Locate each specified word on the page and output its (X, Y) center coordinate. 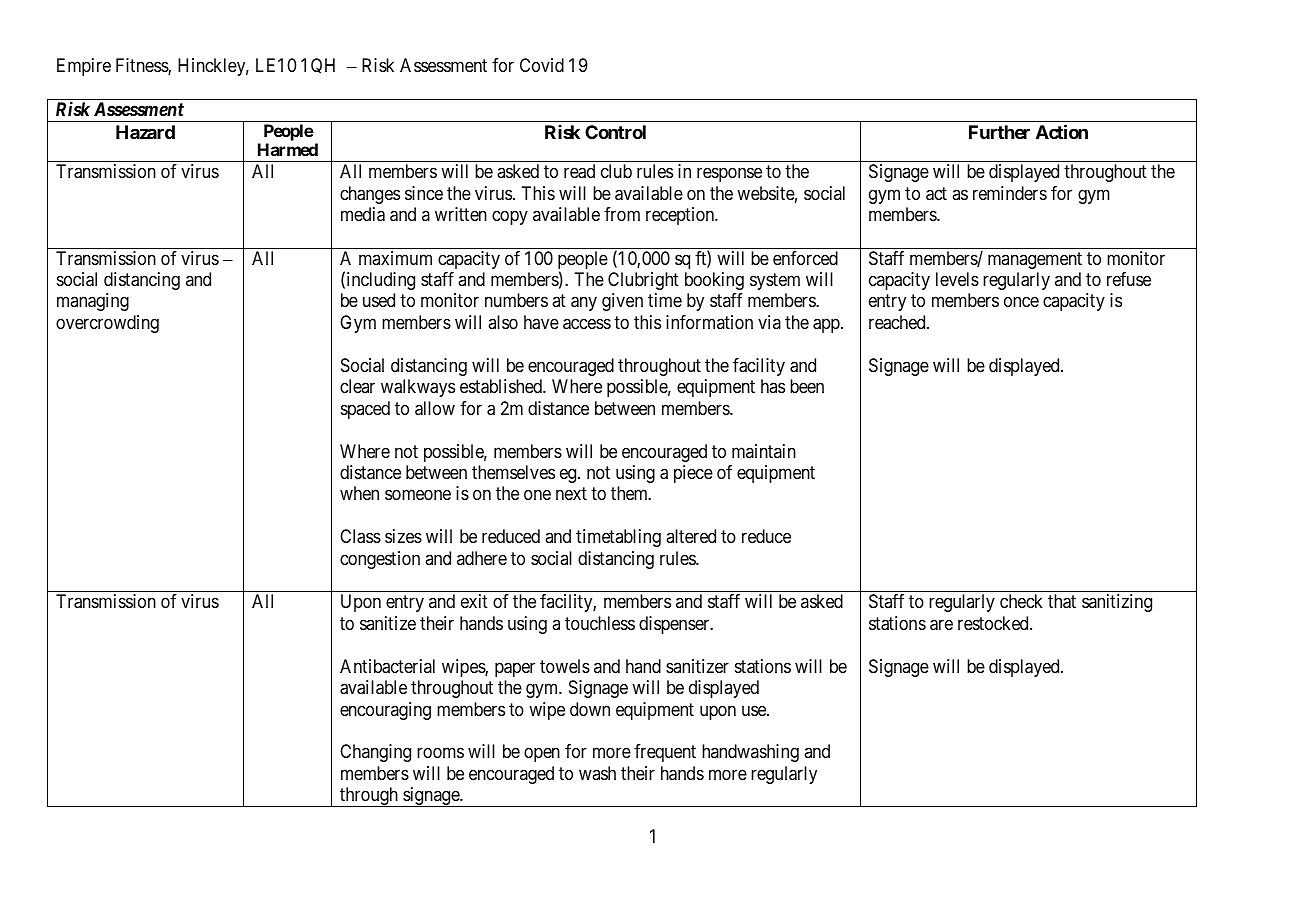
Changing (375, 753)
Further (999, 132)
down (590, 709)
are (941, 625)
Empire (84, 67)
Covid (542, 65)
